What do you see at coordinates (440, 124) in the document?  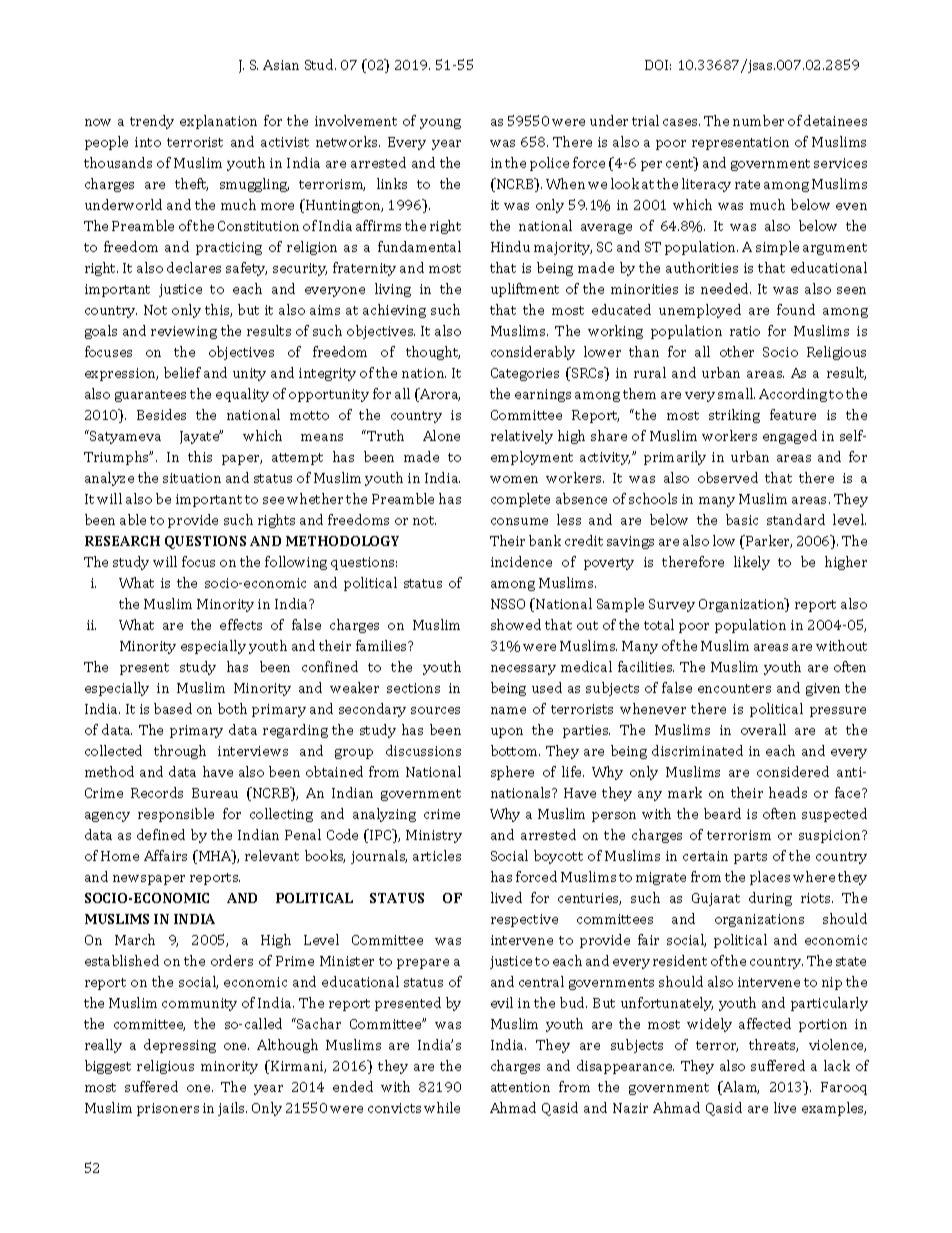 I see `young` at bounding box center [440, 124].
